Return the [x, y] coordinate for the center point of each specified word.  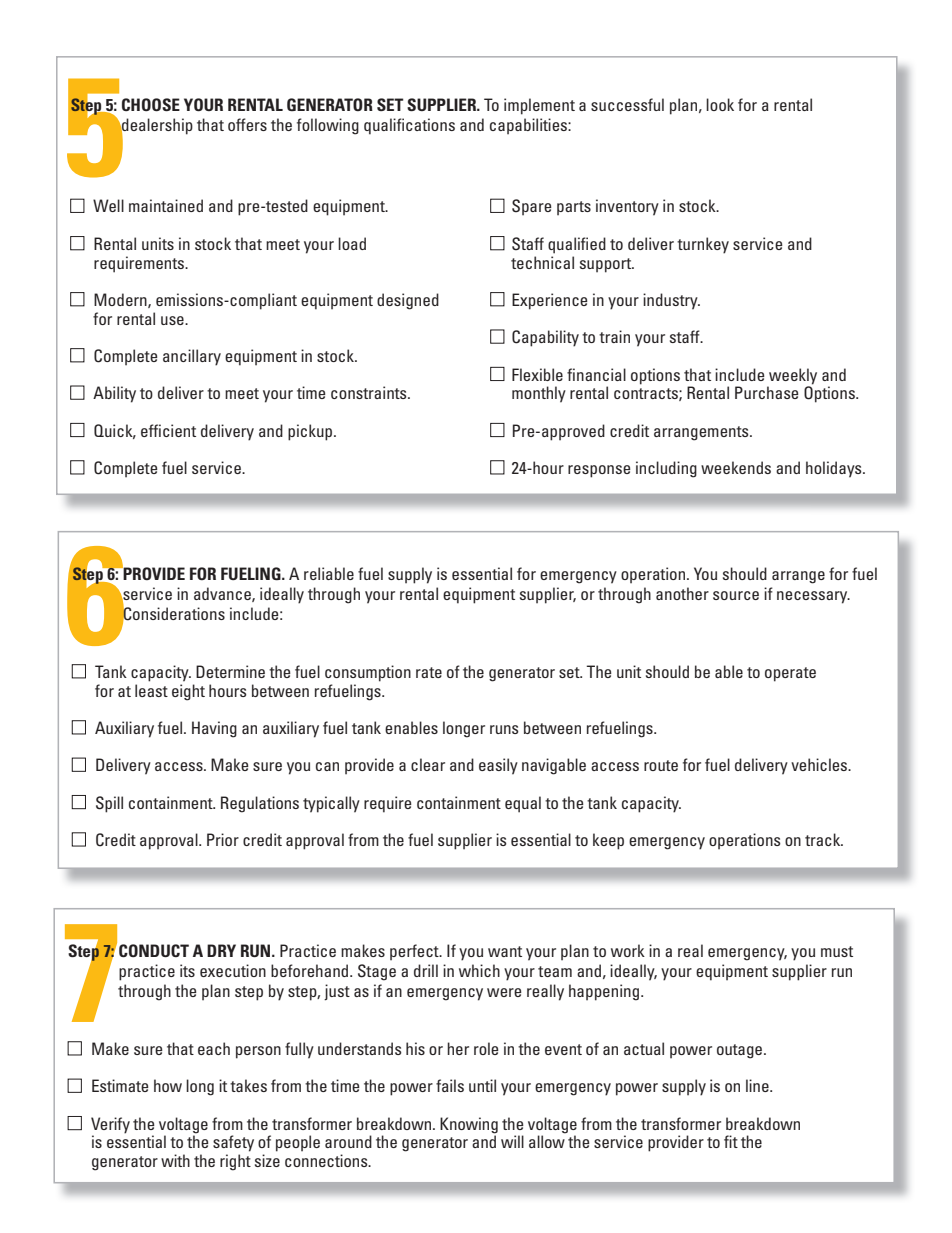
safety [233, 1143]
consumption [368, 673]
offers [247, 124]
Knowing [469, 1125]
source [736, 595]
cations [430, 124]
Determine [230, 671]
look [720, 104]
